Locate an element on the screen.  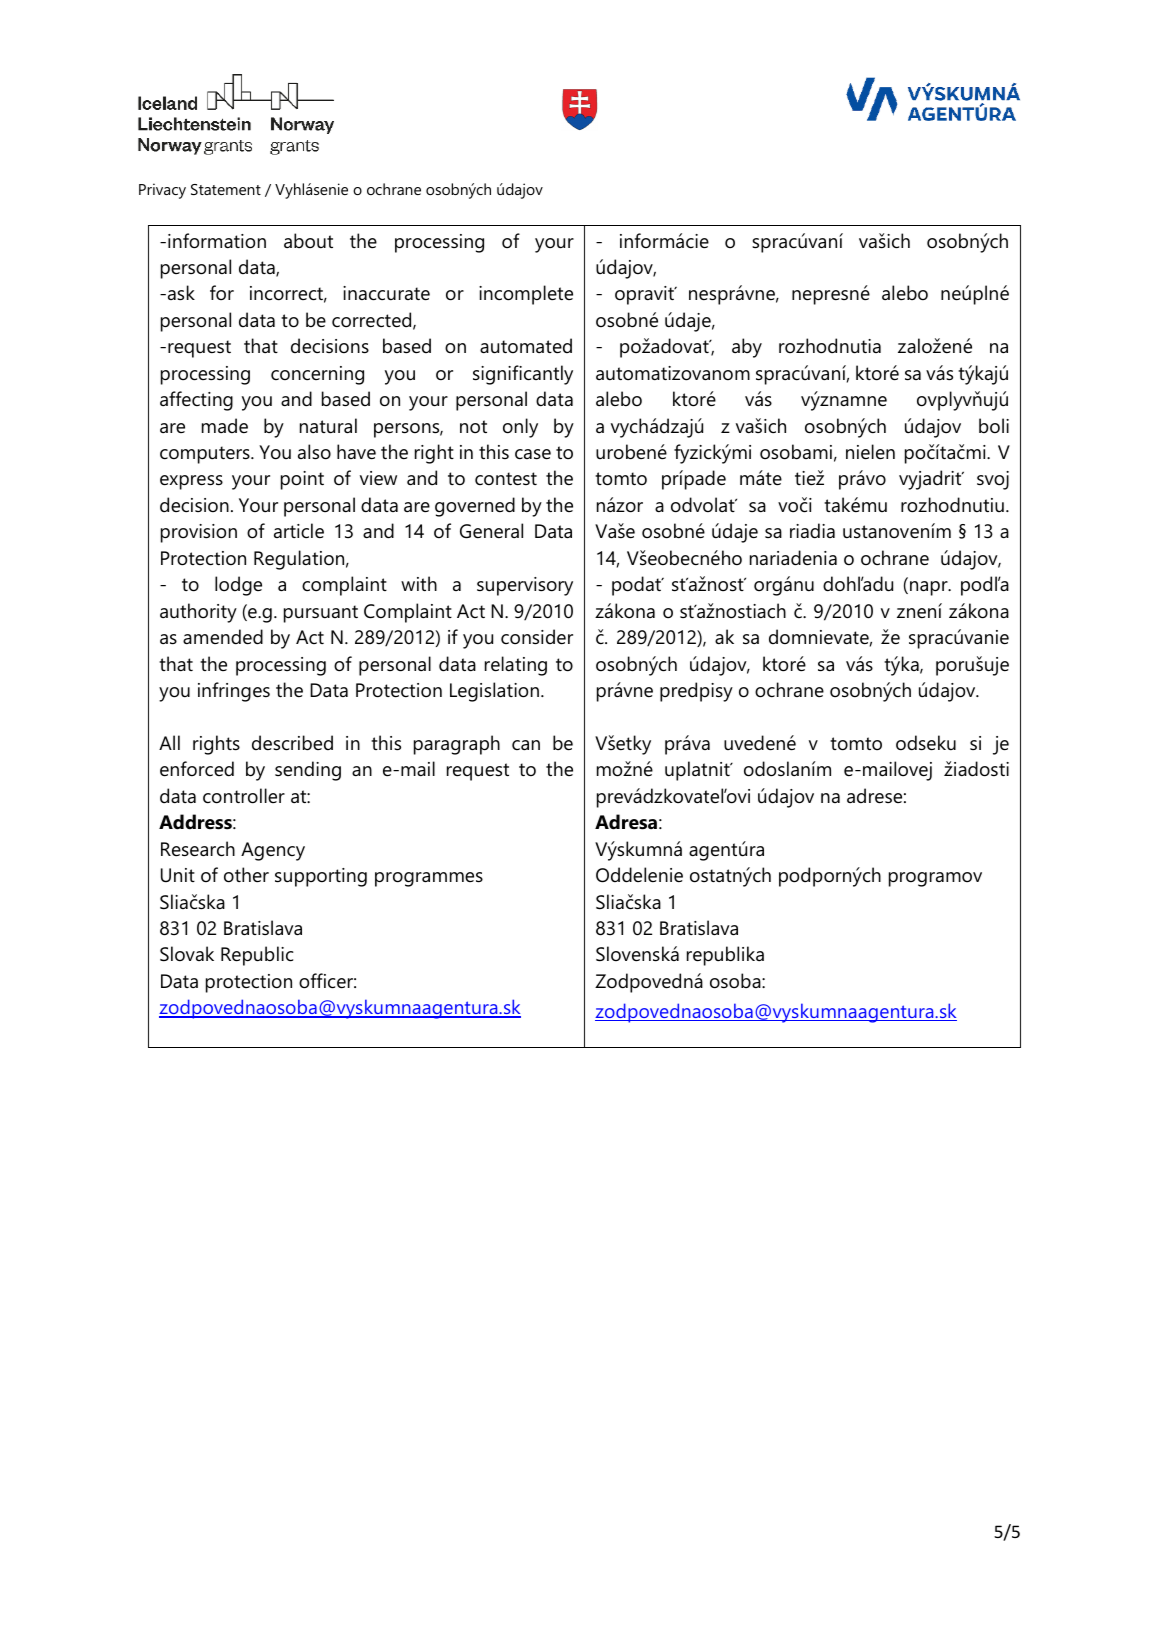
not is located at coordinates (473, 426).
